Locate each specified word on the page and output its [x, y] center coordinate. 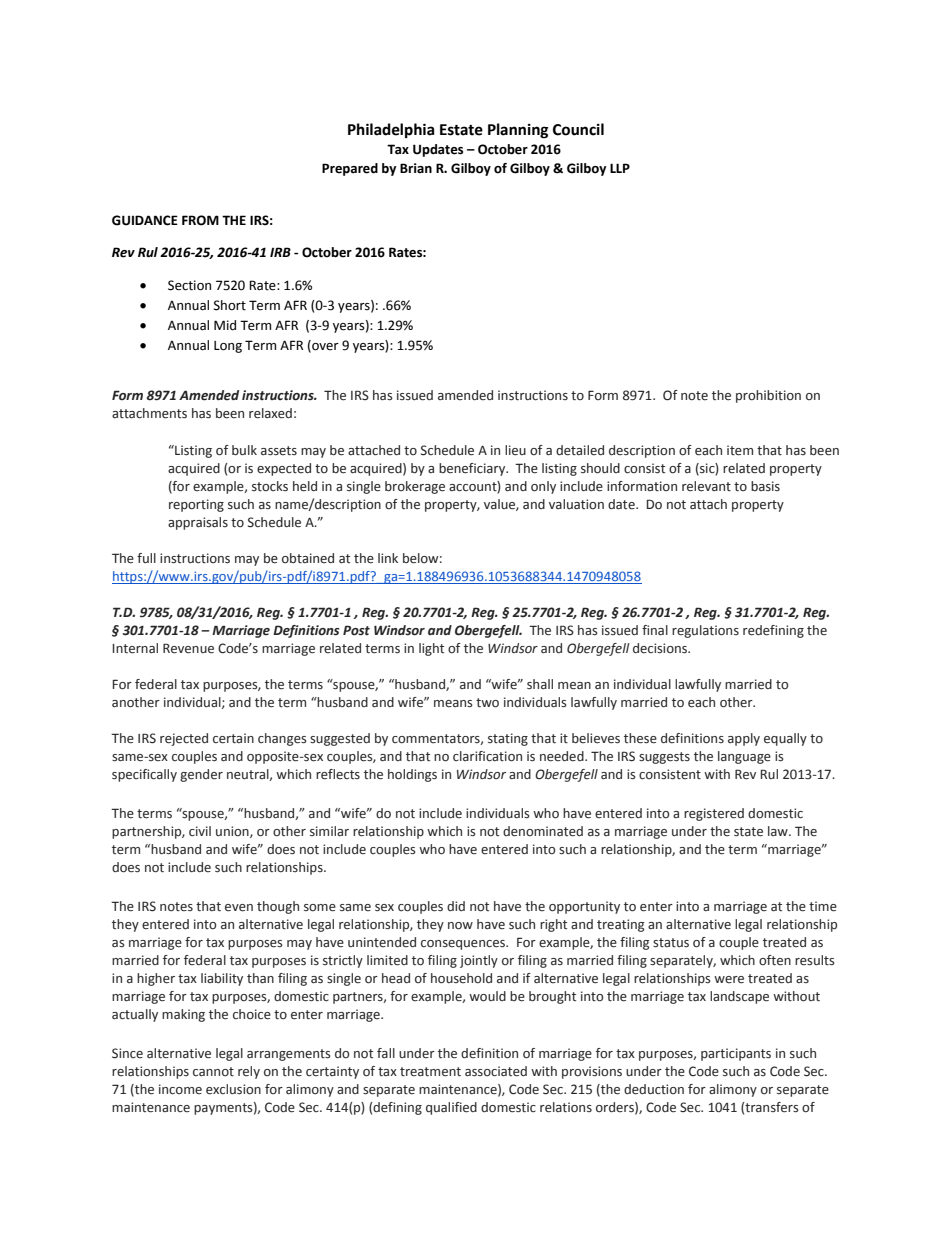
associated [496, 1071]
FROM [200, 220]
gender [201, 775]
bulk [244, 450]
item [740, 450]
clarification [487, 756]
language [744, 757]
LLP [620, 168]
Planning [518, 131]
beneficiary [473, 469]
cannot [213, 1071]
